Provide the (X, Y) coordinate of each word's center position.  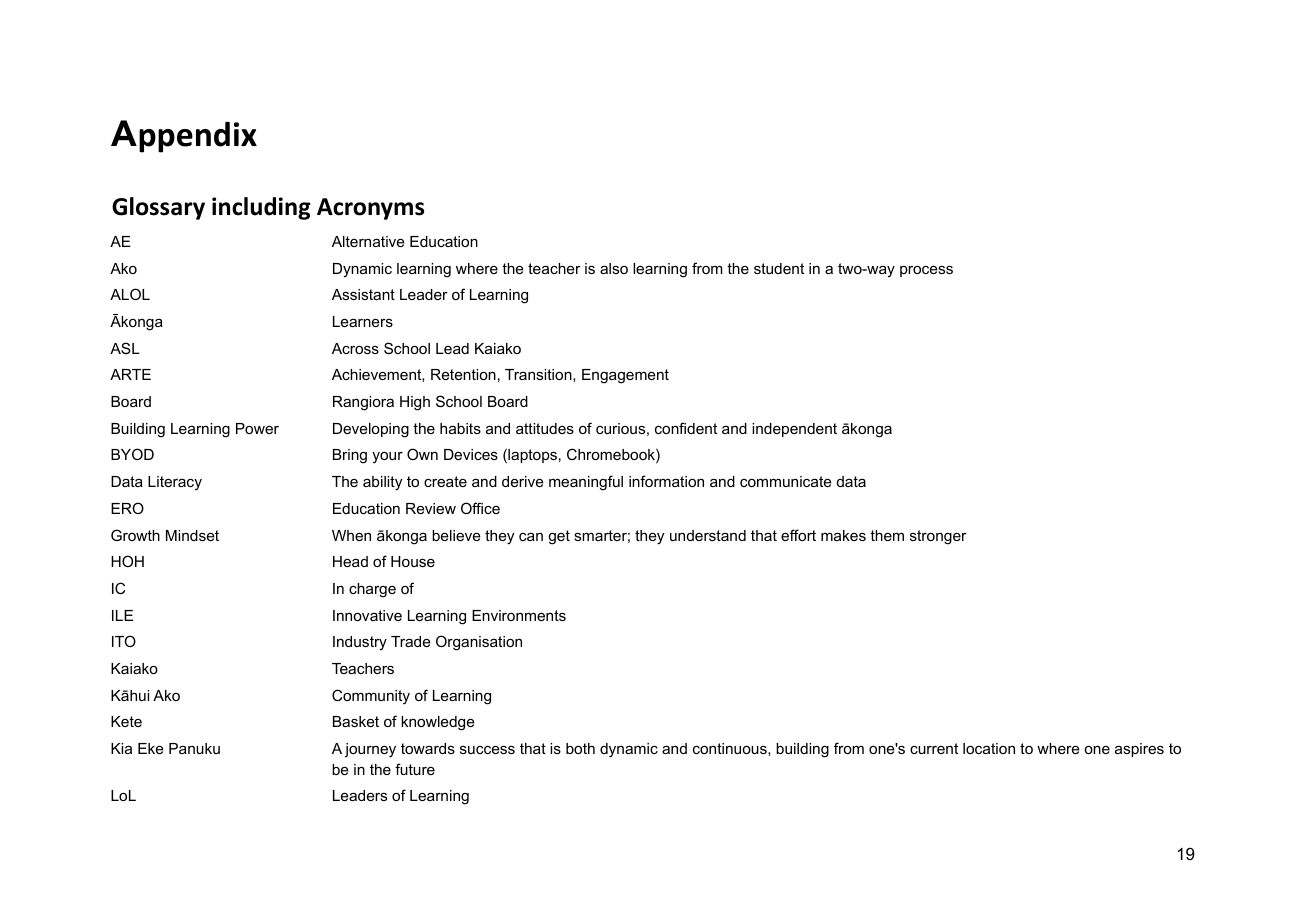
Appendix (184, 136)
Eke (151, 748)
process (926, 271)
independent (794, 430)
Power (257, 428)
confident (686, 428)
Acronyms (370, 209)
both (580, 748)
